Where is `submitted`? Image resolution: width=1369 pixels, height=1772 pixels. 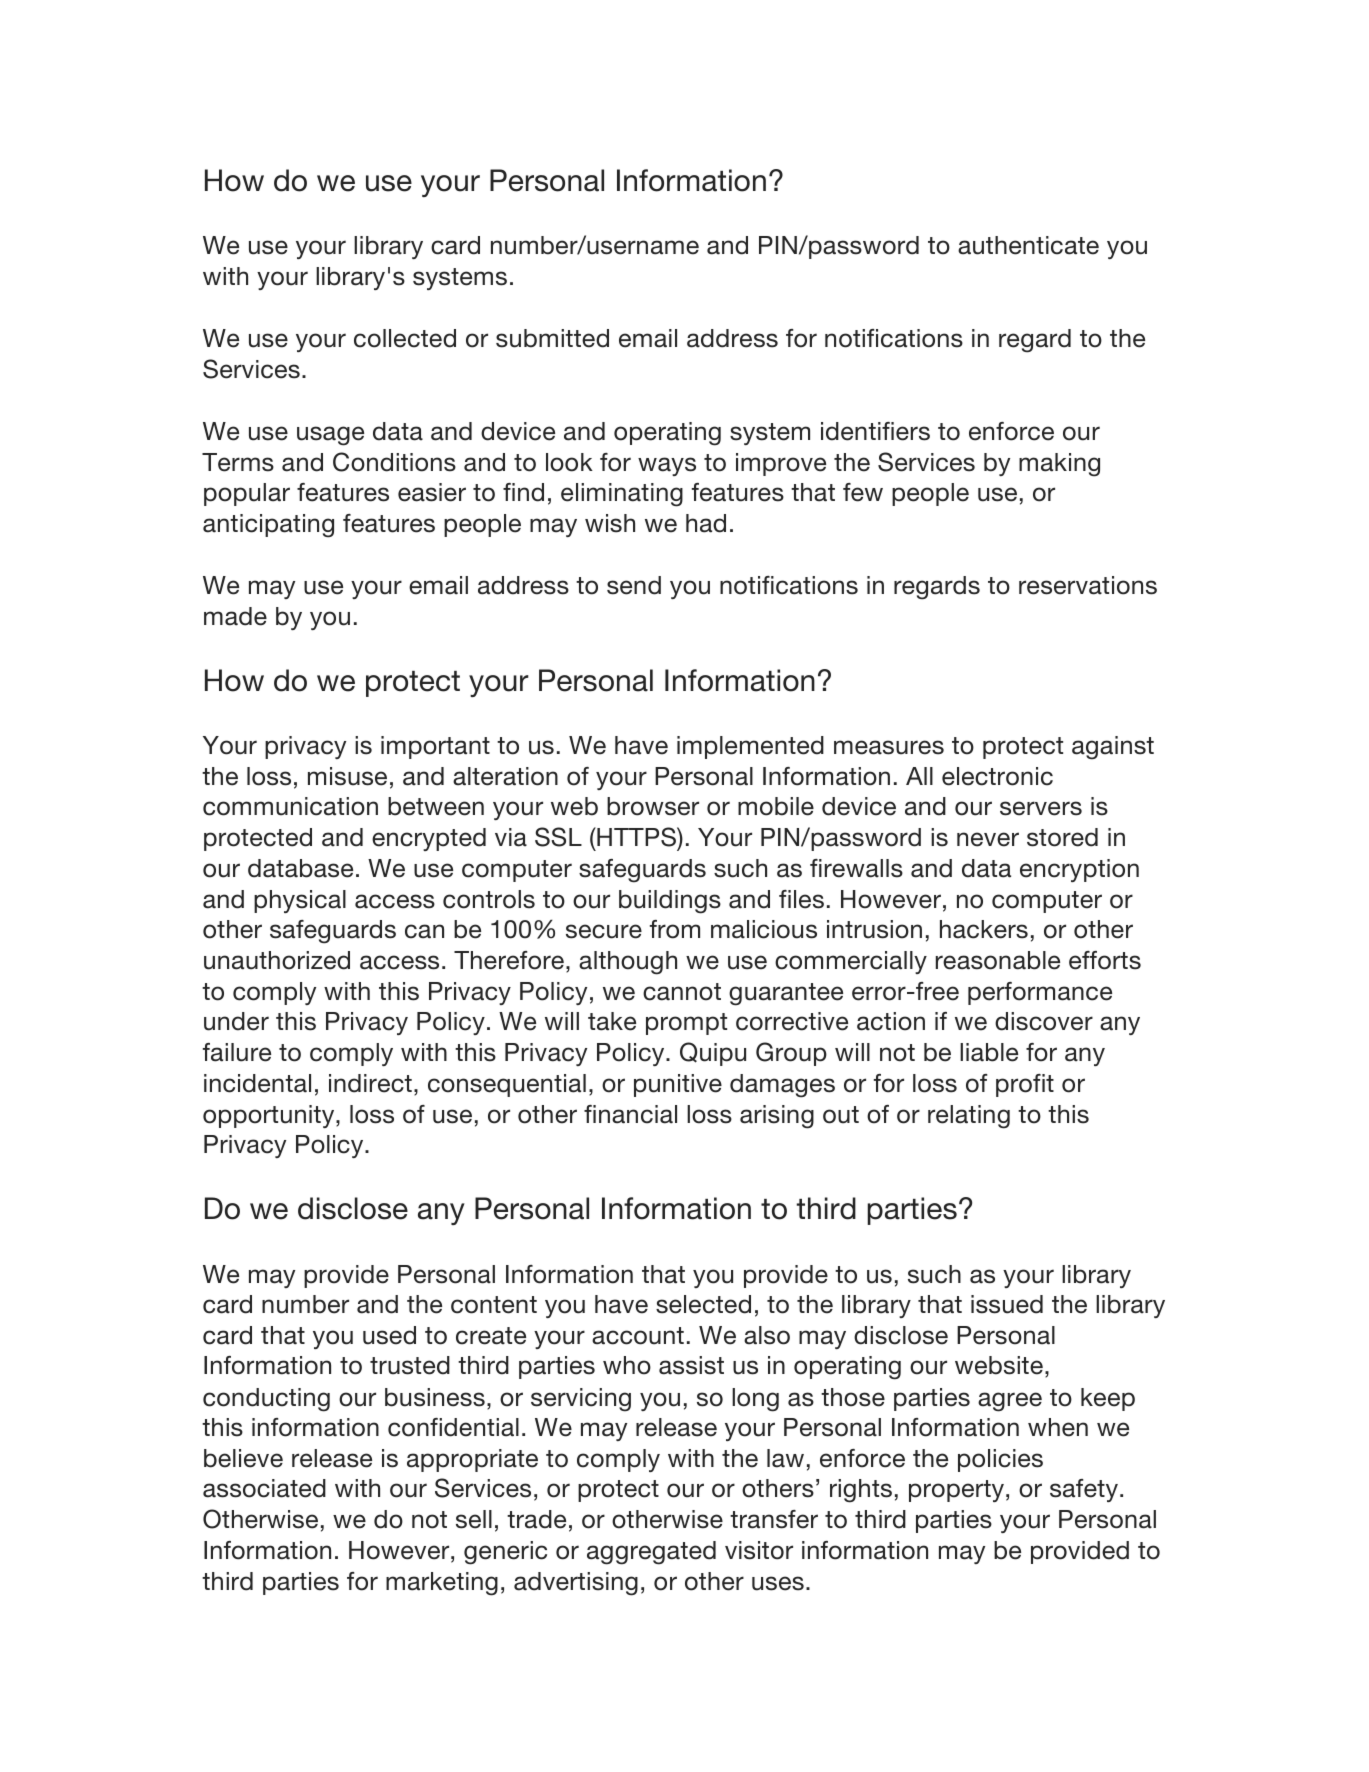
submitted is located at coordinates (552, 338).
